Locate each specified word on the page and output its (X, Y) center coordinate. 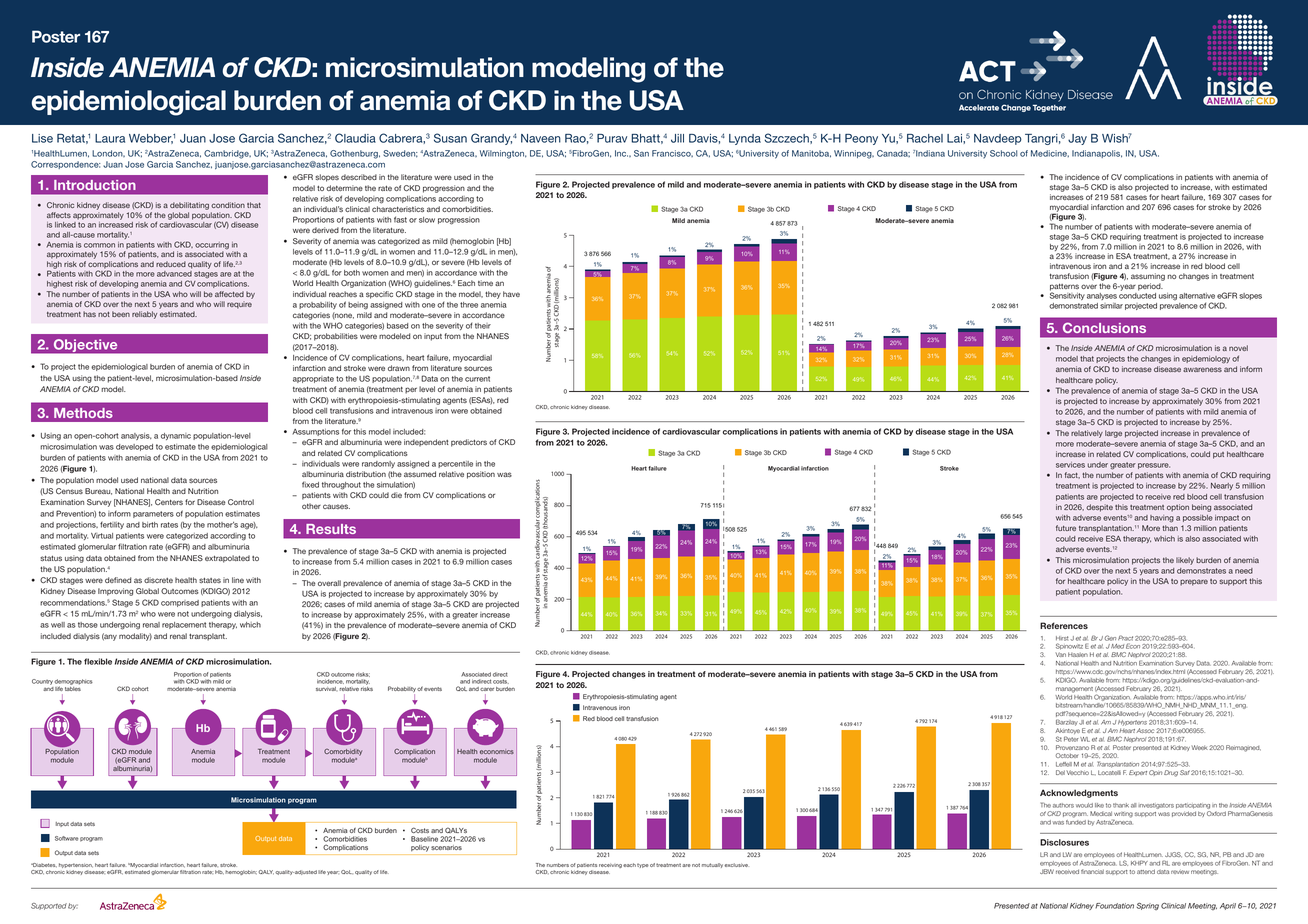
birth (150, 525)
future (1066, 528)
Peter (1071, 739)
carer (487, 689)
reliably (144, 315)
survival (326, 689)
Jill (677, 138)
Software (67, 838)
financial (1092, 871)
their (483, 326)
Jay (1077, 139)
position (481, 475)
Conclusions (1104, 327)
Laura (110, 138)
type (643, 865)
